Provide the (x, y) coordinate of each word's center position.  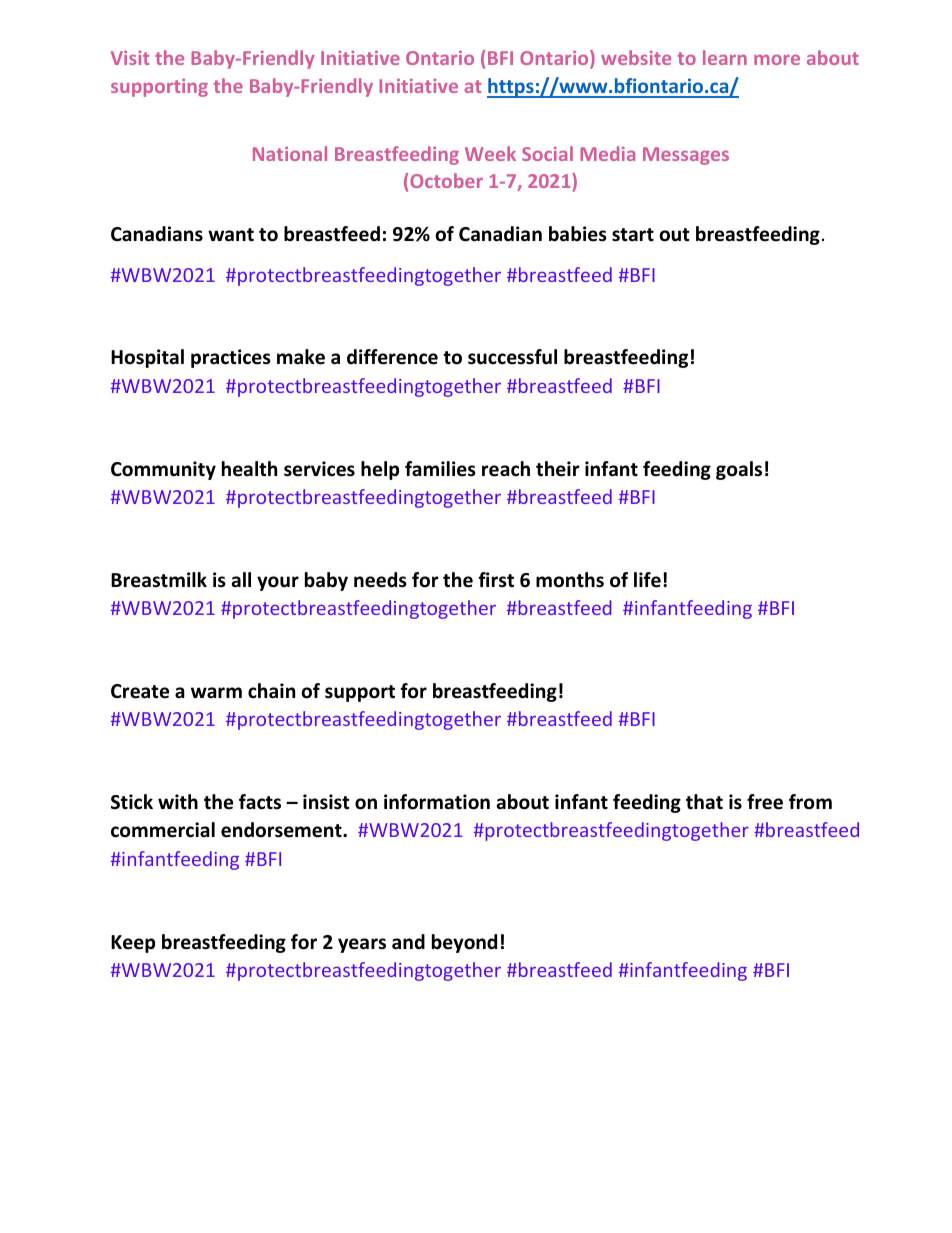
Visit (130, 58)
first (496, 580)
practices (231, 358)
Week (490, 153)
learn (725, 57)
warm (216, 693)
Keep (133, 944)
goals (739, 470)
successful (512, 357)
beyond (464, 943)
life (647, 580)
